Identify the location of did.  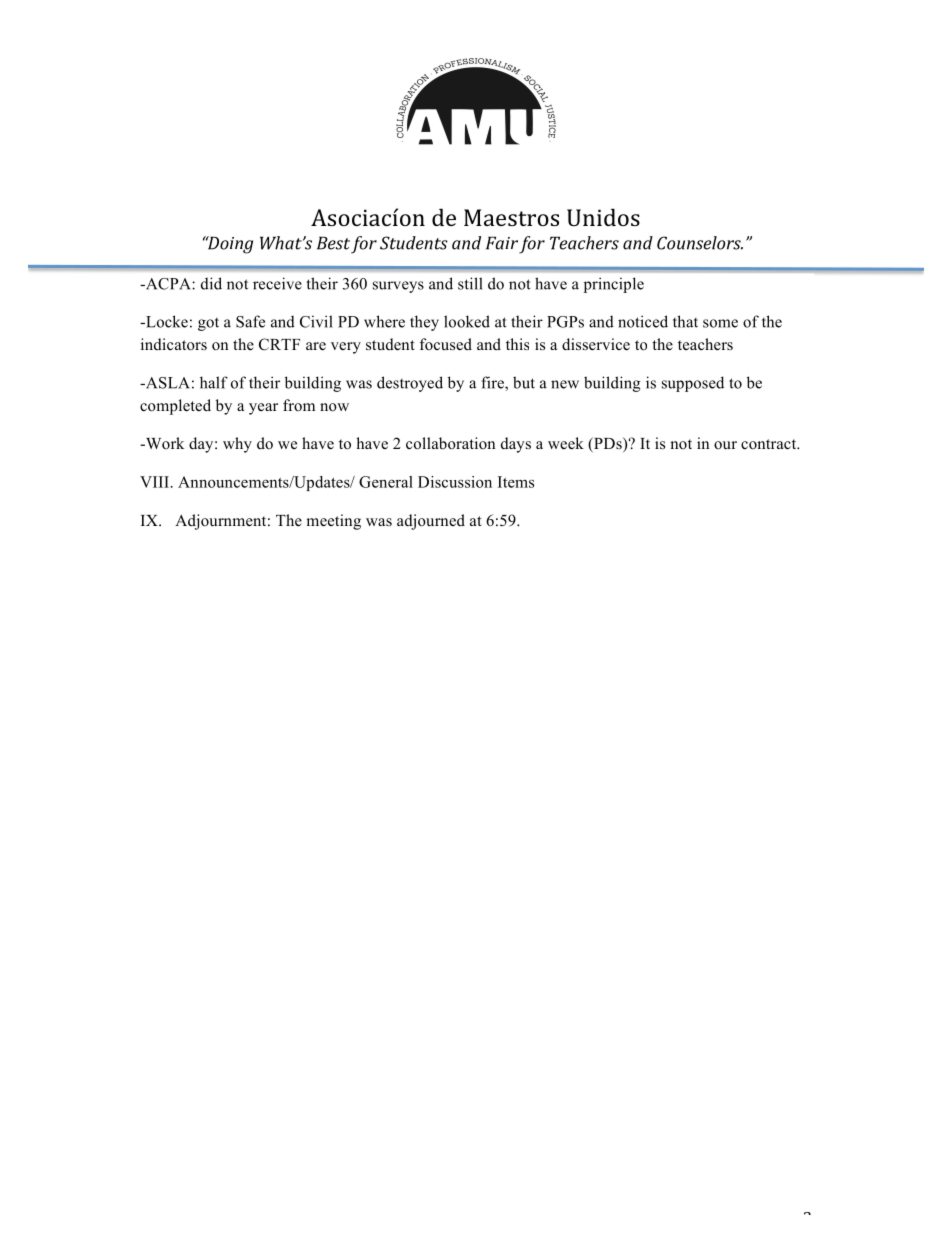
(211, 283).
